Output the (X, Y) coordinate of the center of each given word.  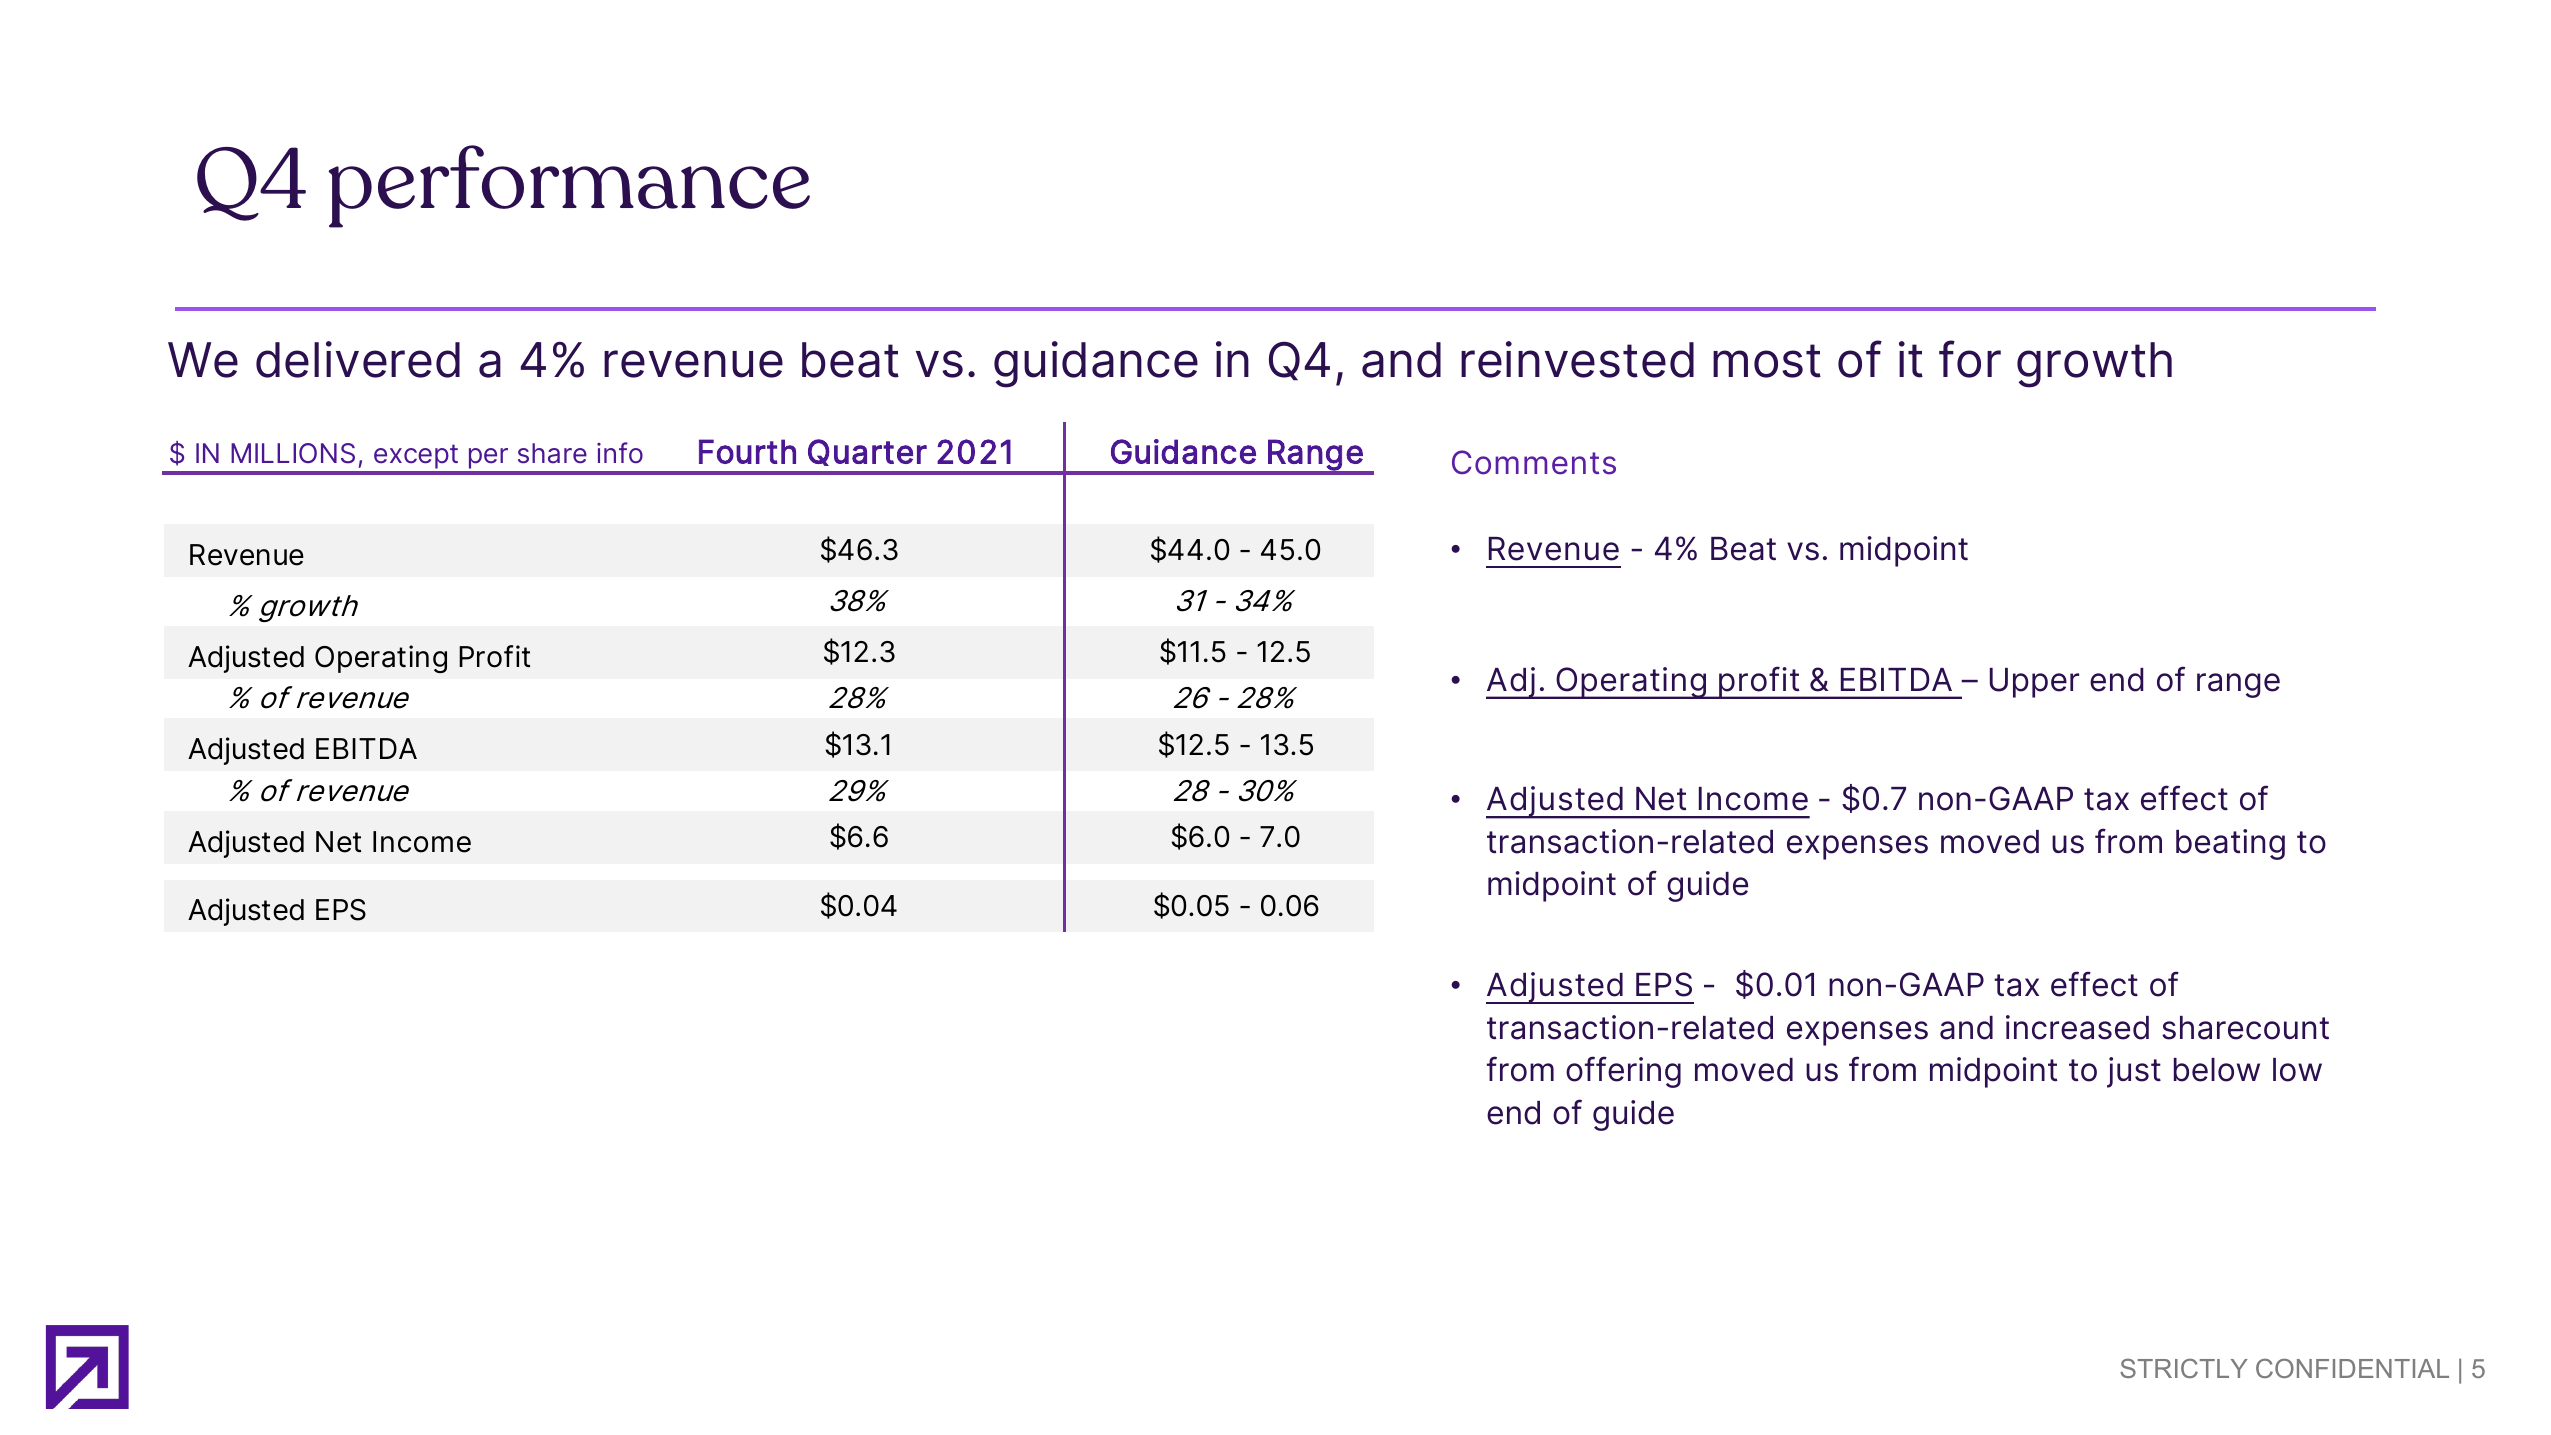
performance (569, 186)
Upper (2034, 683)
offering (1623, 1072)
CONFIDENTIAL (2352, 1368)
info (620, 452)
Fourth (747, 451)
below (2217, 1070)
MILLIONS (293, 453)
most (1767, 361)
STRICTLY (2184, 1368)
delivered (358, 359)
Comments (1534, 462)
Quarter (867, 452)
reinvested (1577, 359)
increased (2077, 1027)
